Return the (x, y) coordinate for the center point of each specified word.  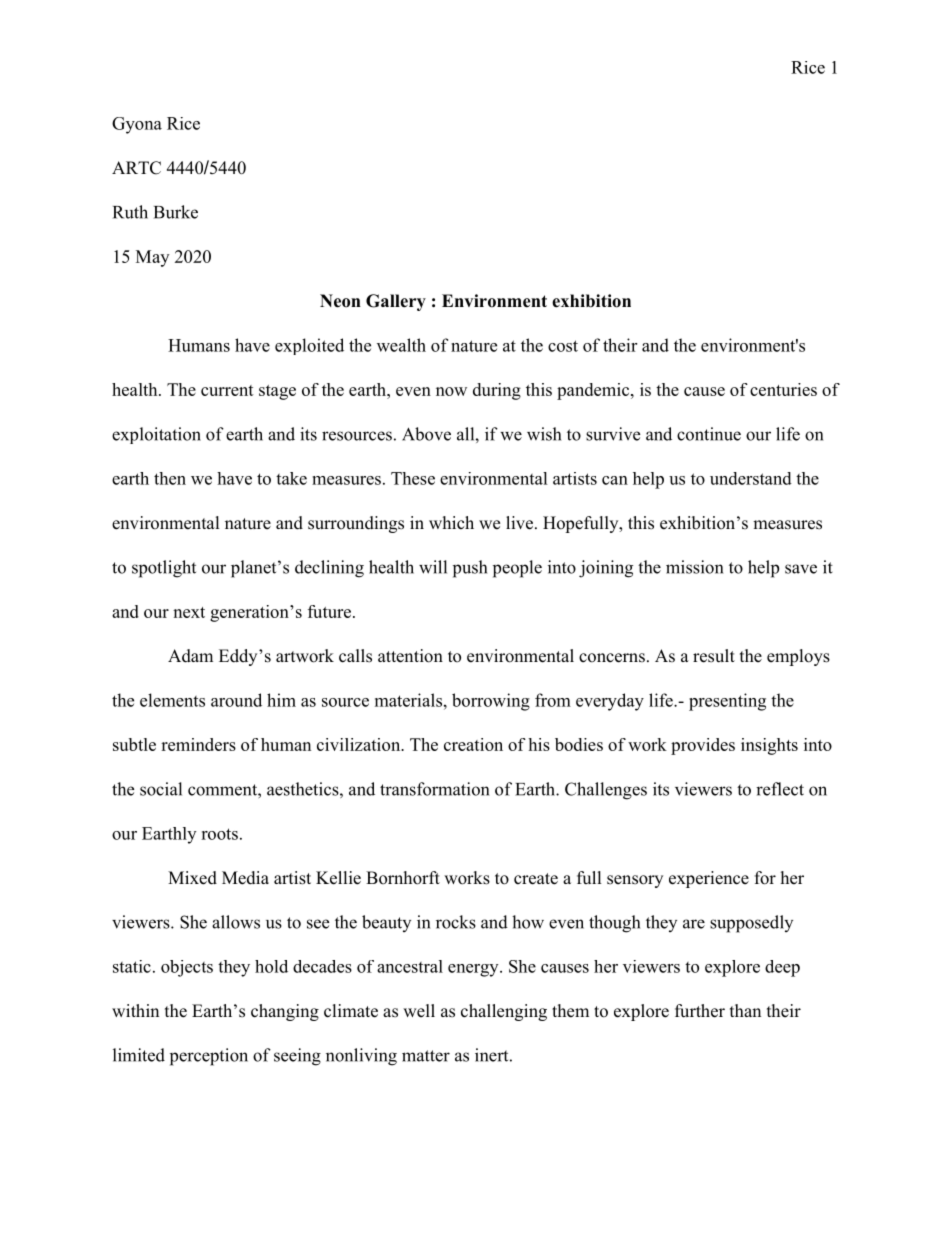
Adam (190, 656)
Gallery (396, 302)
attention (410, 656)
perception (209, 1057)
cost (563, 346)
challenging (504, 1012)
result (714, 656)
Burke (176, 212)
